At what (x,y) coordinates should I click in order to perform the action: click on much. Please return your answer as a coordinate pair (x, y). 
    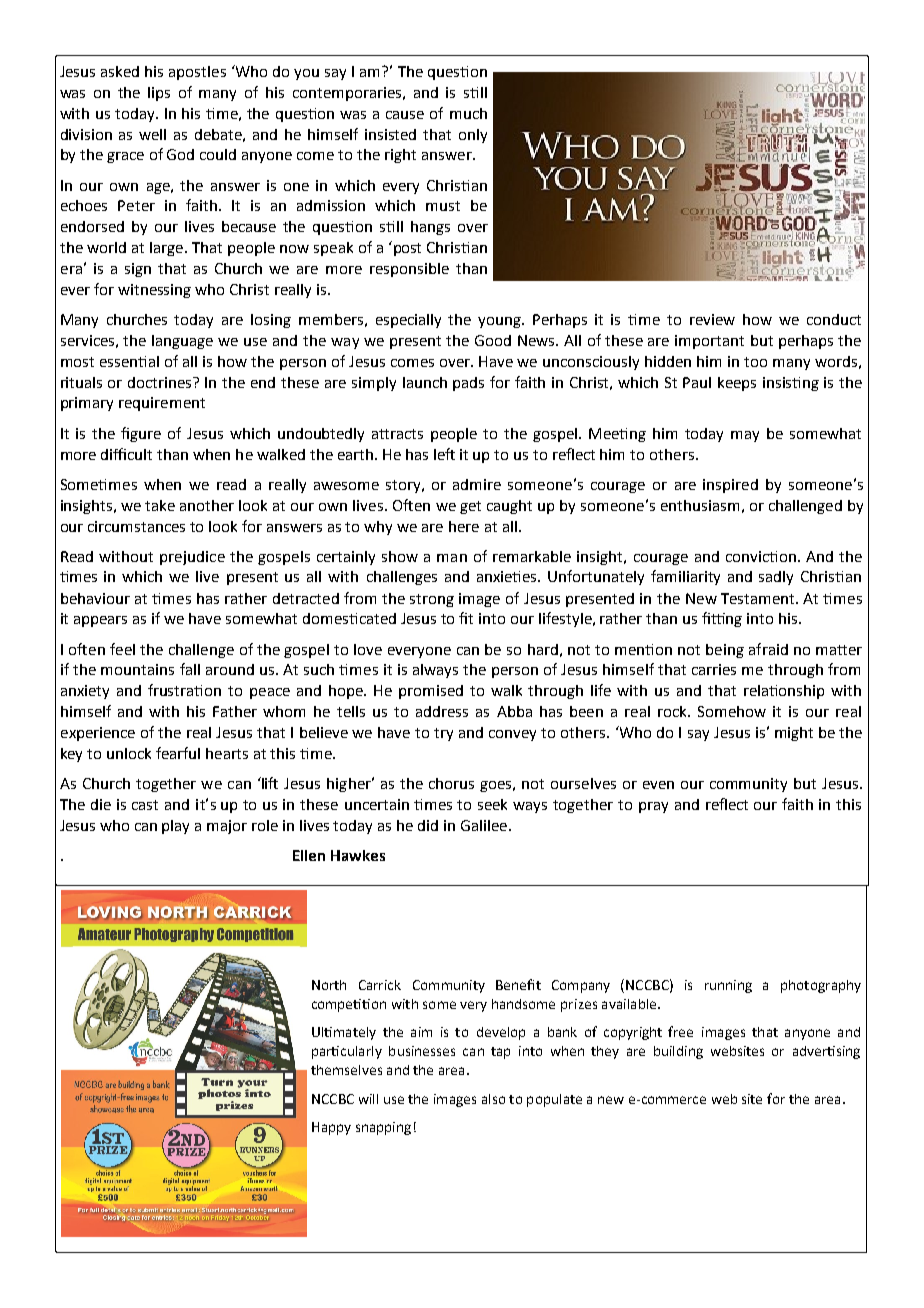
    Looking at the image, I should click on (468, 113).
